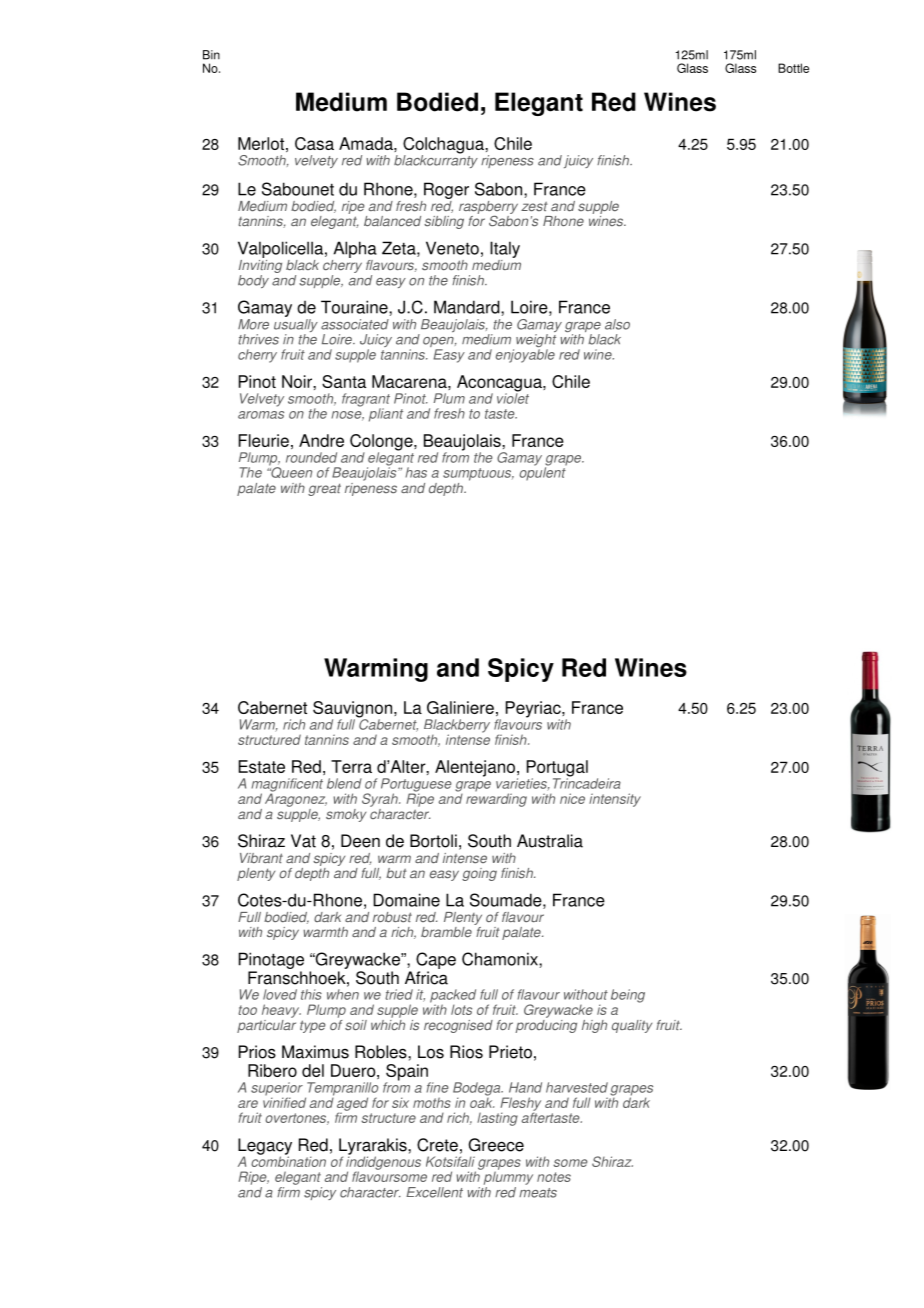 This image has width=924, height=1308. I want to click on Santa, so click(344, 381).
